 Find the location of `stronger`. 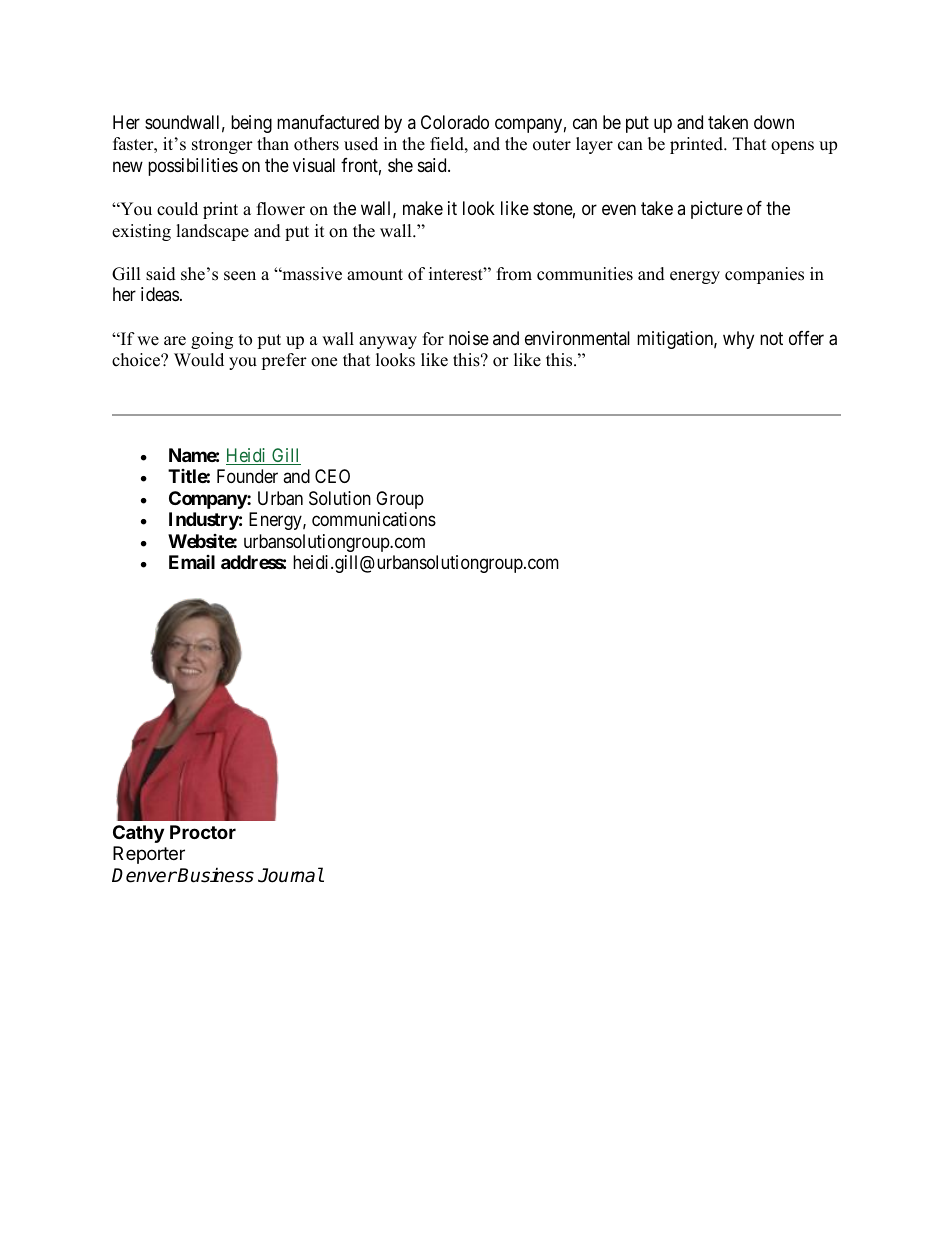

stronger is located at coordinates (222, 146).
